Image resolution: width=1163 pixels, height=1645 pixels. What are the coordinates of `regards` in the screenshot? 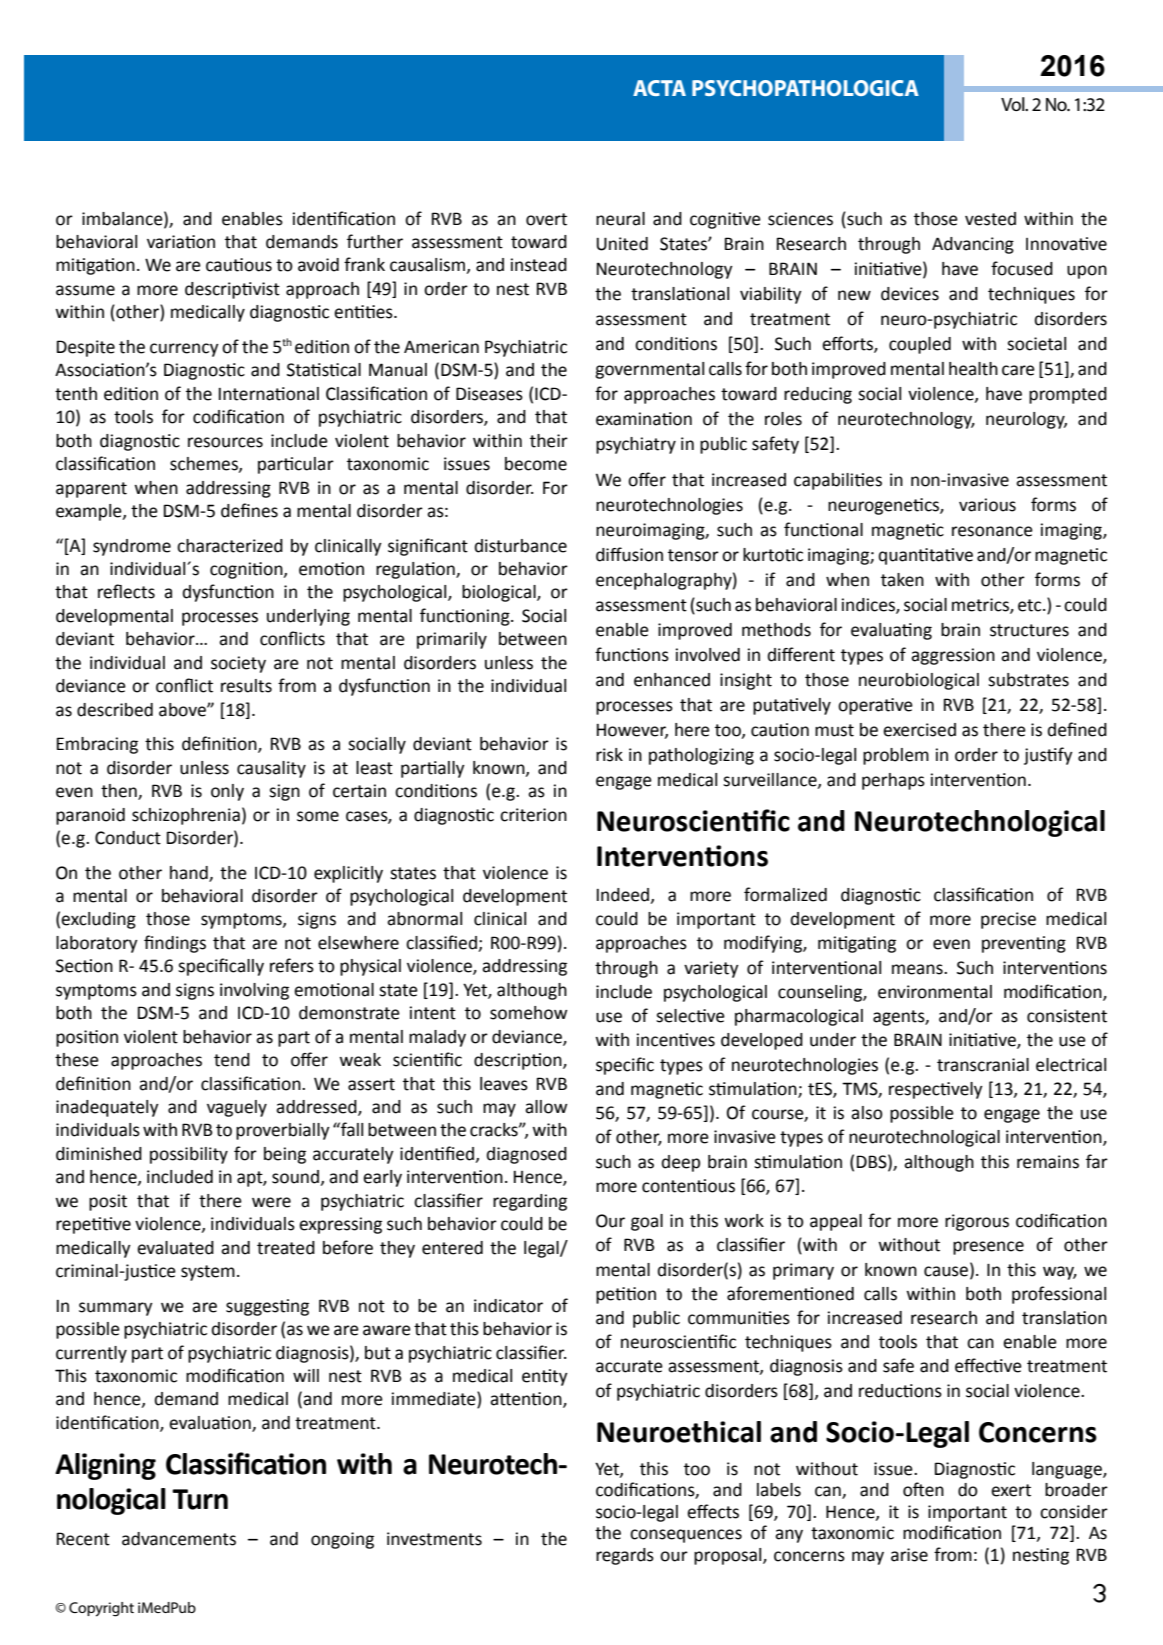 It's located at (625, 1556).
